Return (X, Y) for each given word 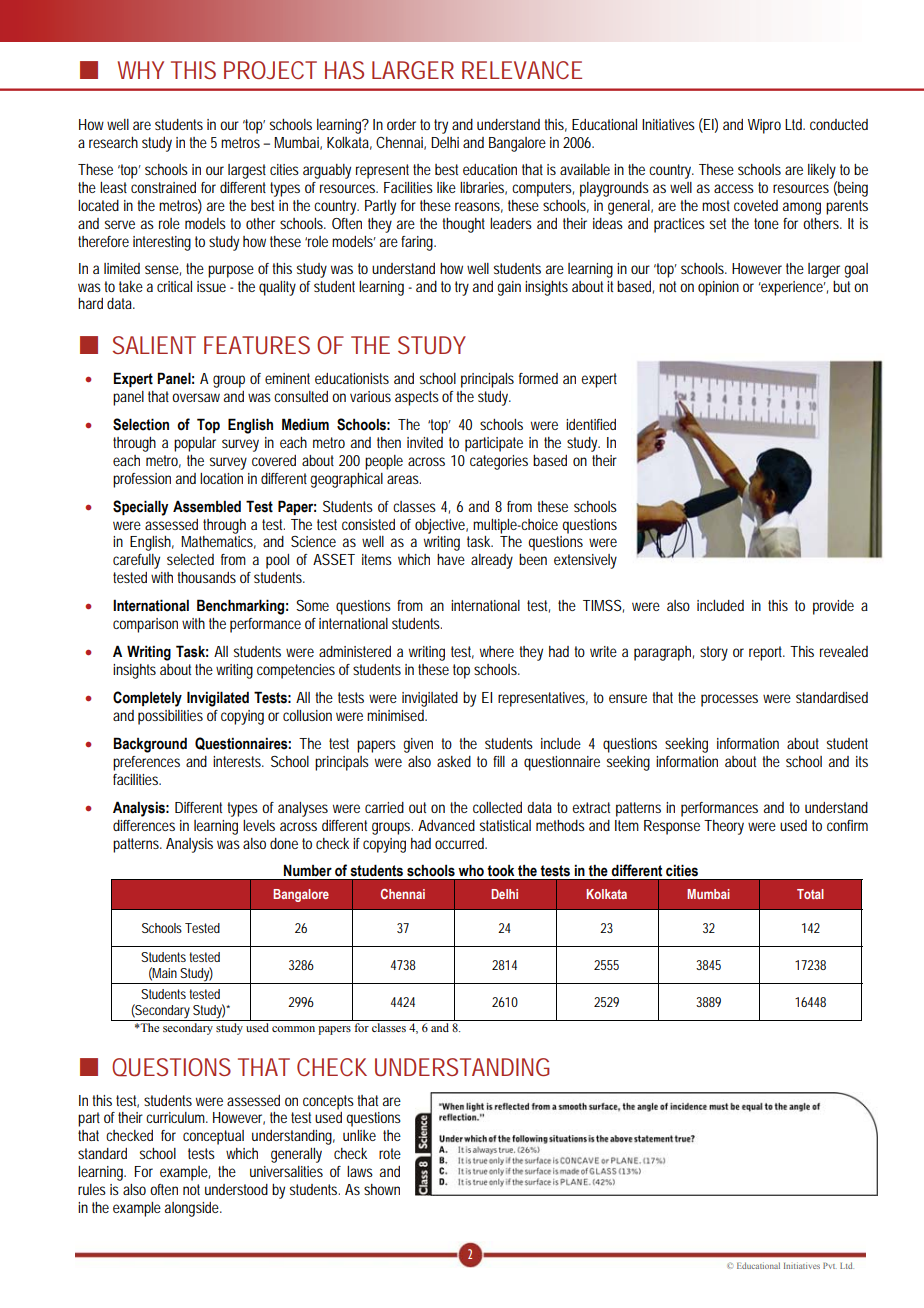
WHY (141, 70)
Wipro (764, 126)
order (401, 124)
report (767, 653)
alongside (193, 1209)
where (497, 651)
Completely (147, 699)
